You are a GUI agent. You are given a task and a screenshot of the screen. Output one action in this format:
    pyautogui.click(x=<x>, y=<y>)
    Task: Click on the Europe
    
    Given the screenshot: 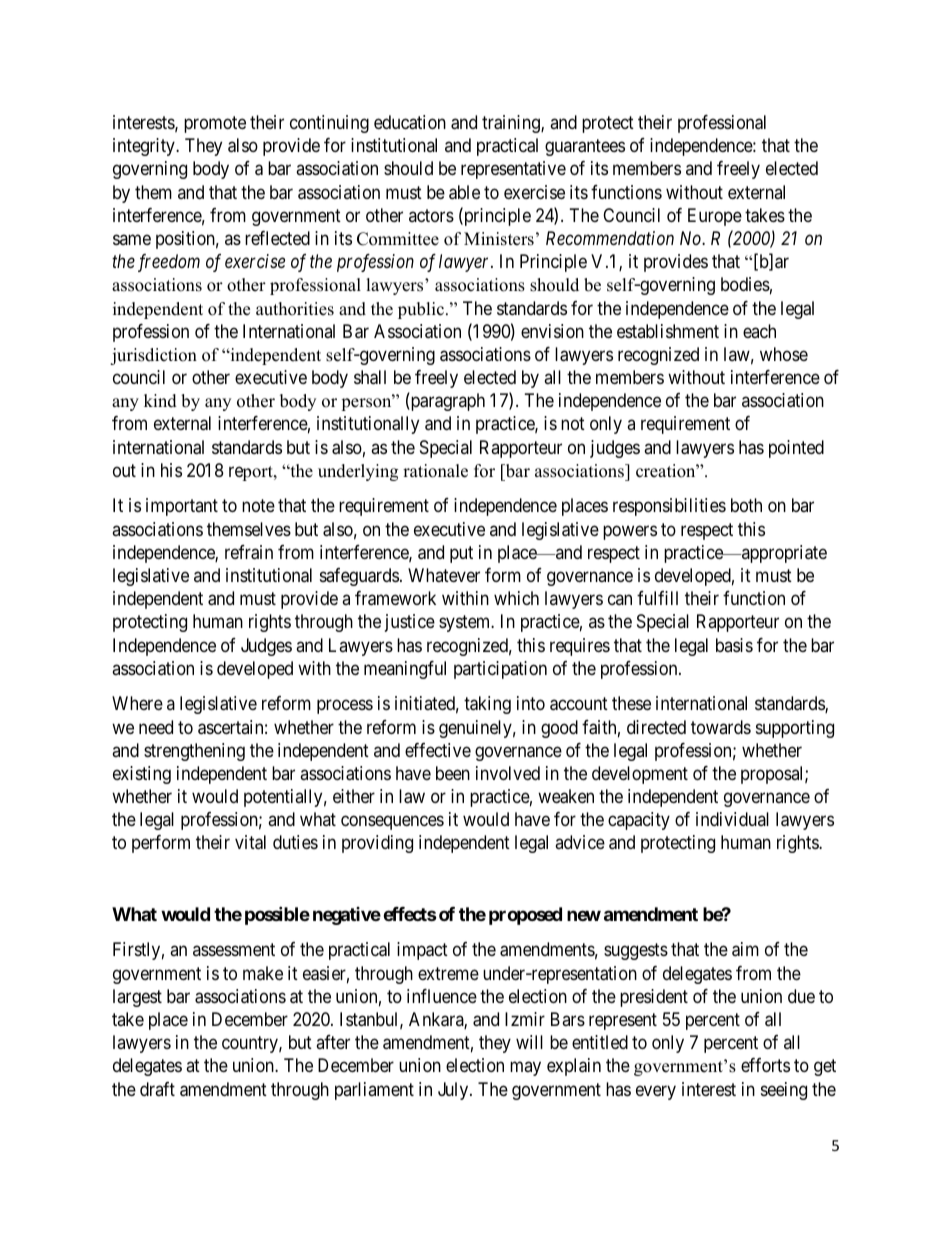 What is the action you would take?
    pyautogui.click(x=715, y=217)
